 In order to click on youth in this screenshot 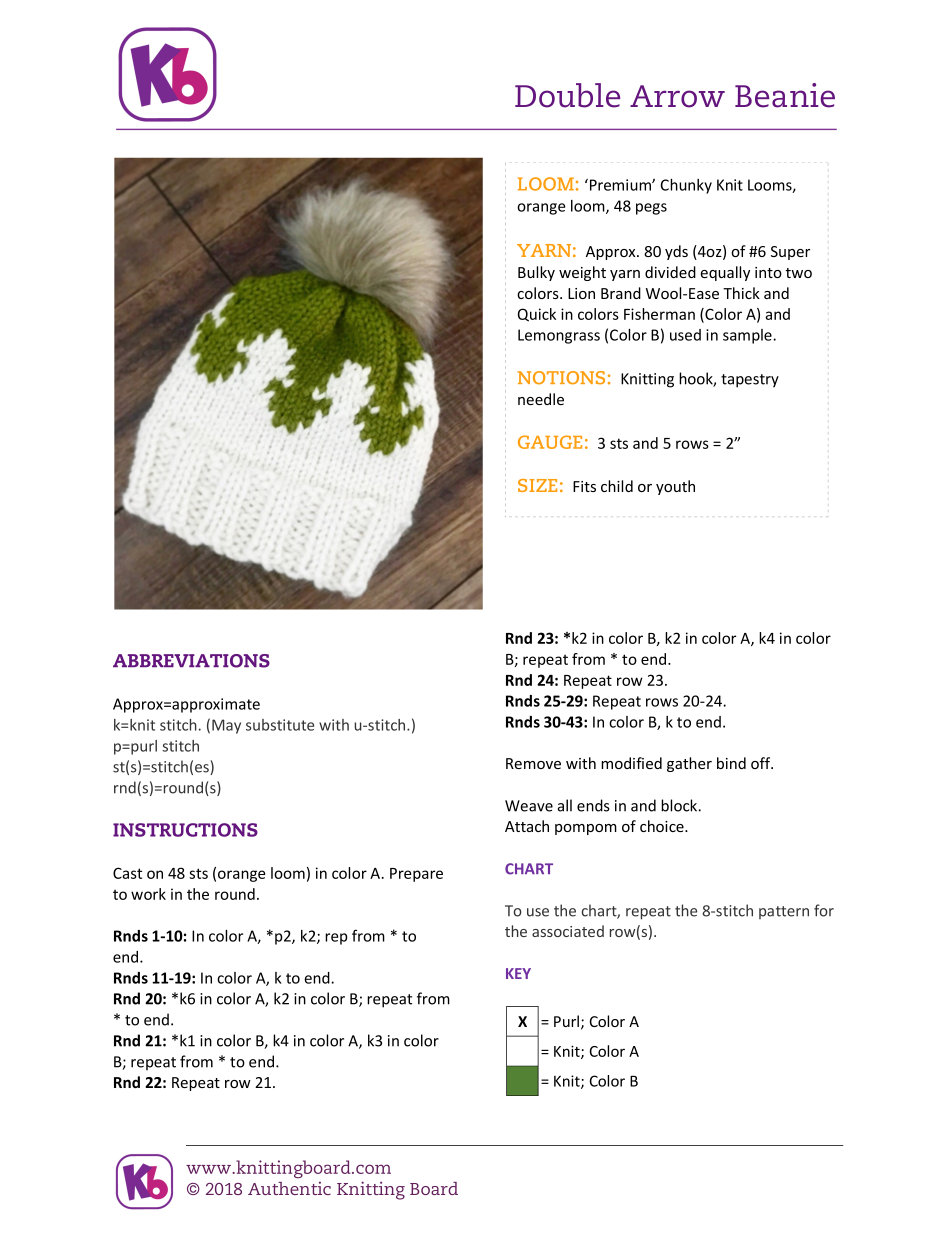, I will do `click(675, 487)`.
